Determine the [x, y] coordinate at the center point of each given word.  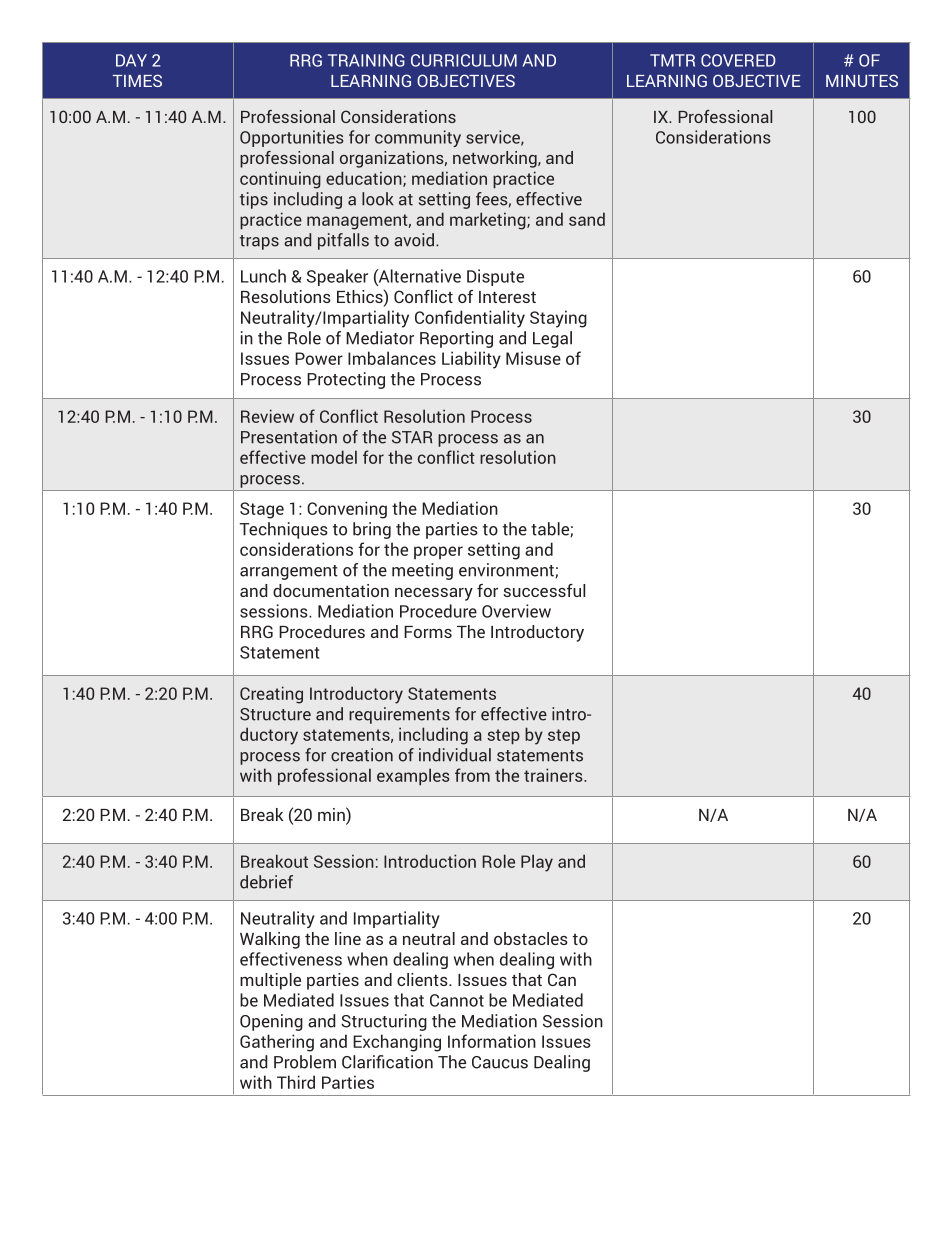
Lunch [263, 276]
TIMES [137, 80]
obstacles [531, 938]
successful [544, 590]
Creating [271, 695]
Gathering [277, 1043]
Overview [516, 611]
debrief [266, 882]
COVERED [738, 60]
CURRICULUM [464, 60]
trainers [554, 775]
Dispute [495, 277]
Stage [262, 510]
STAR [412, 437]
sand [587, 219]
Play [537, 863]
